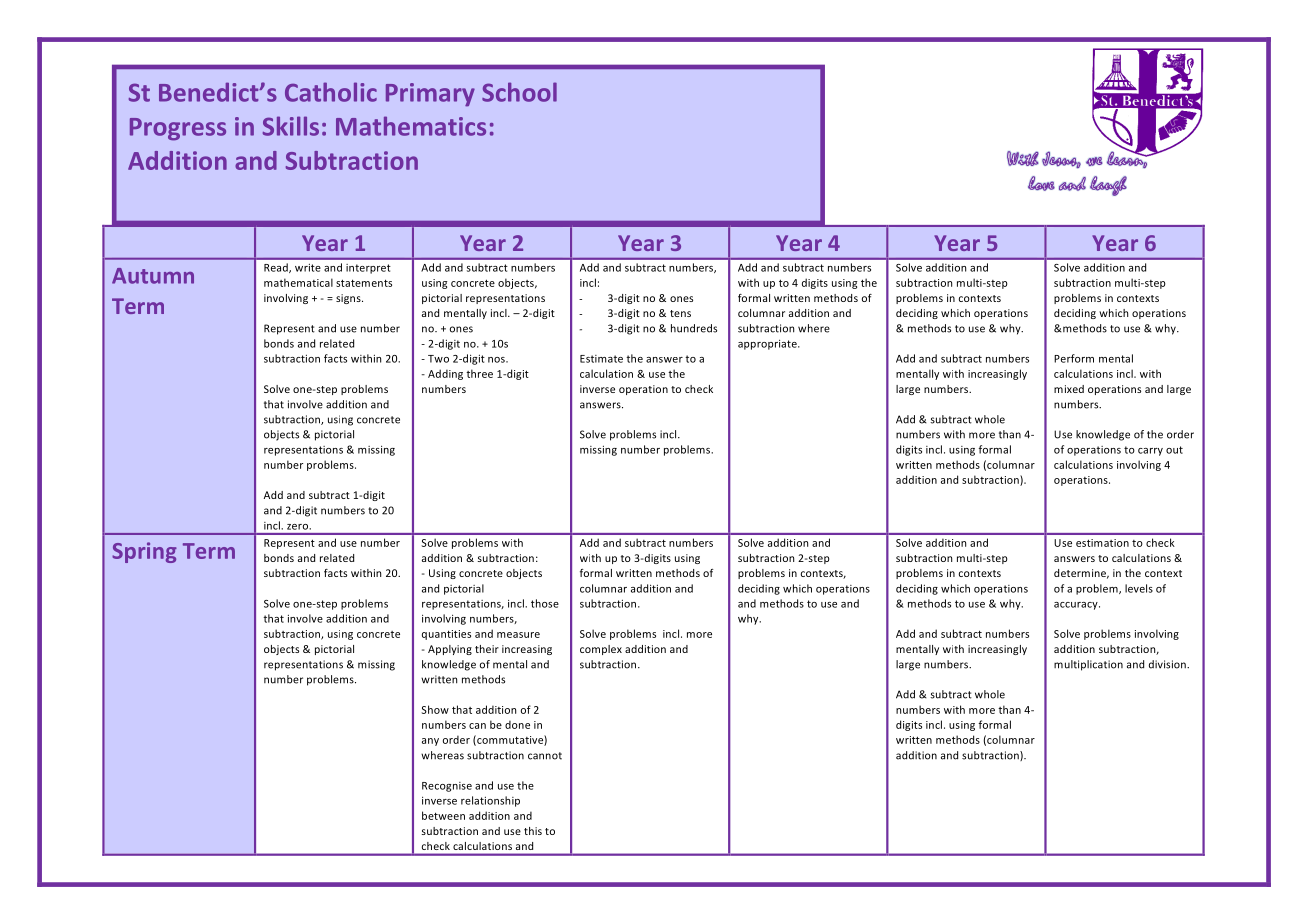 The height and width of the image is (924, 1308). What do you see at coordinates (533, 831) in the image?
I see `this` at bounding box center [533, 831].
